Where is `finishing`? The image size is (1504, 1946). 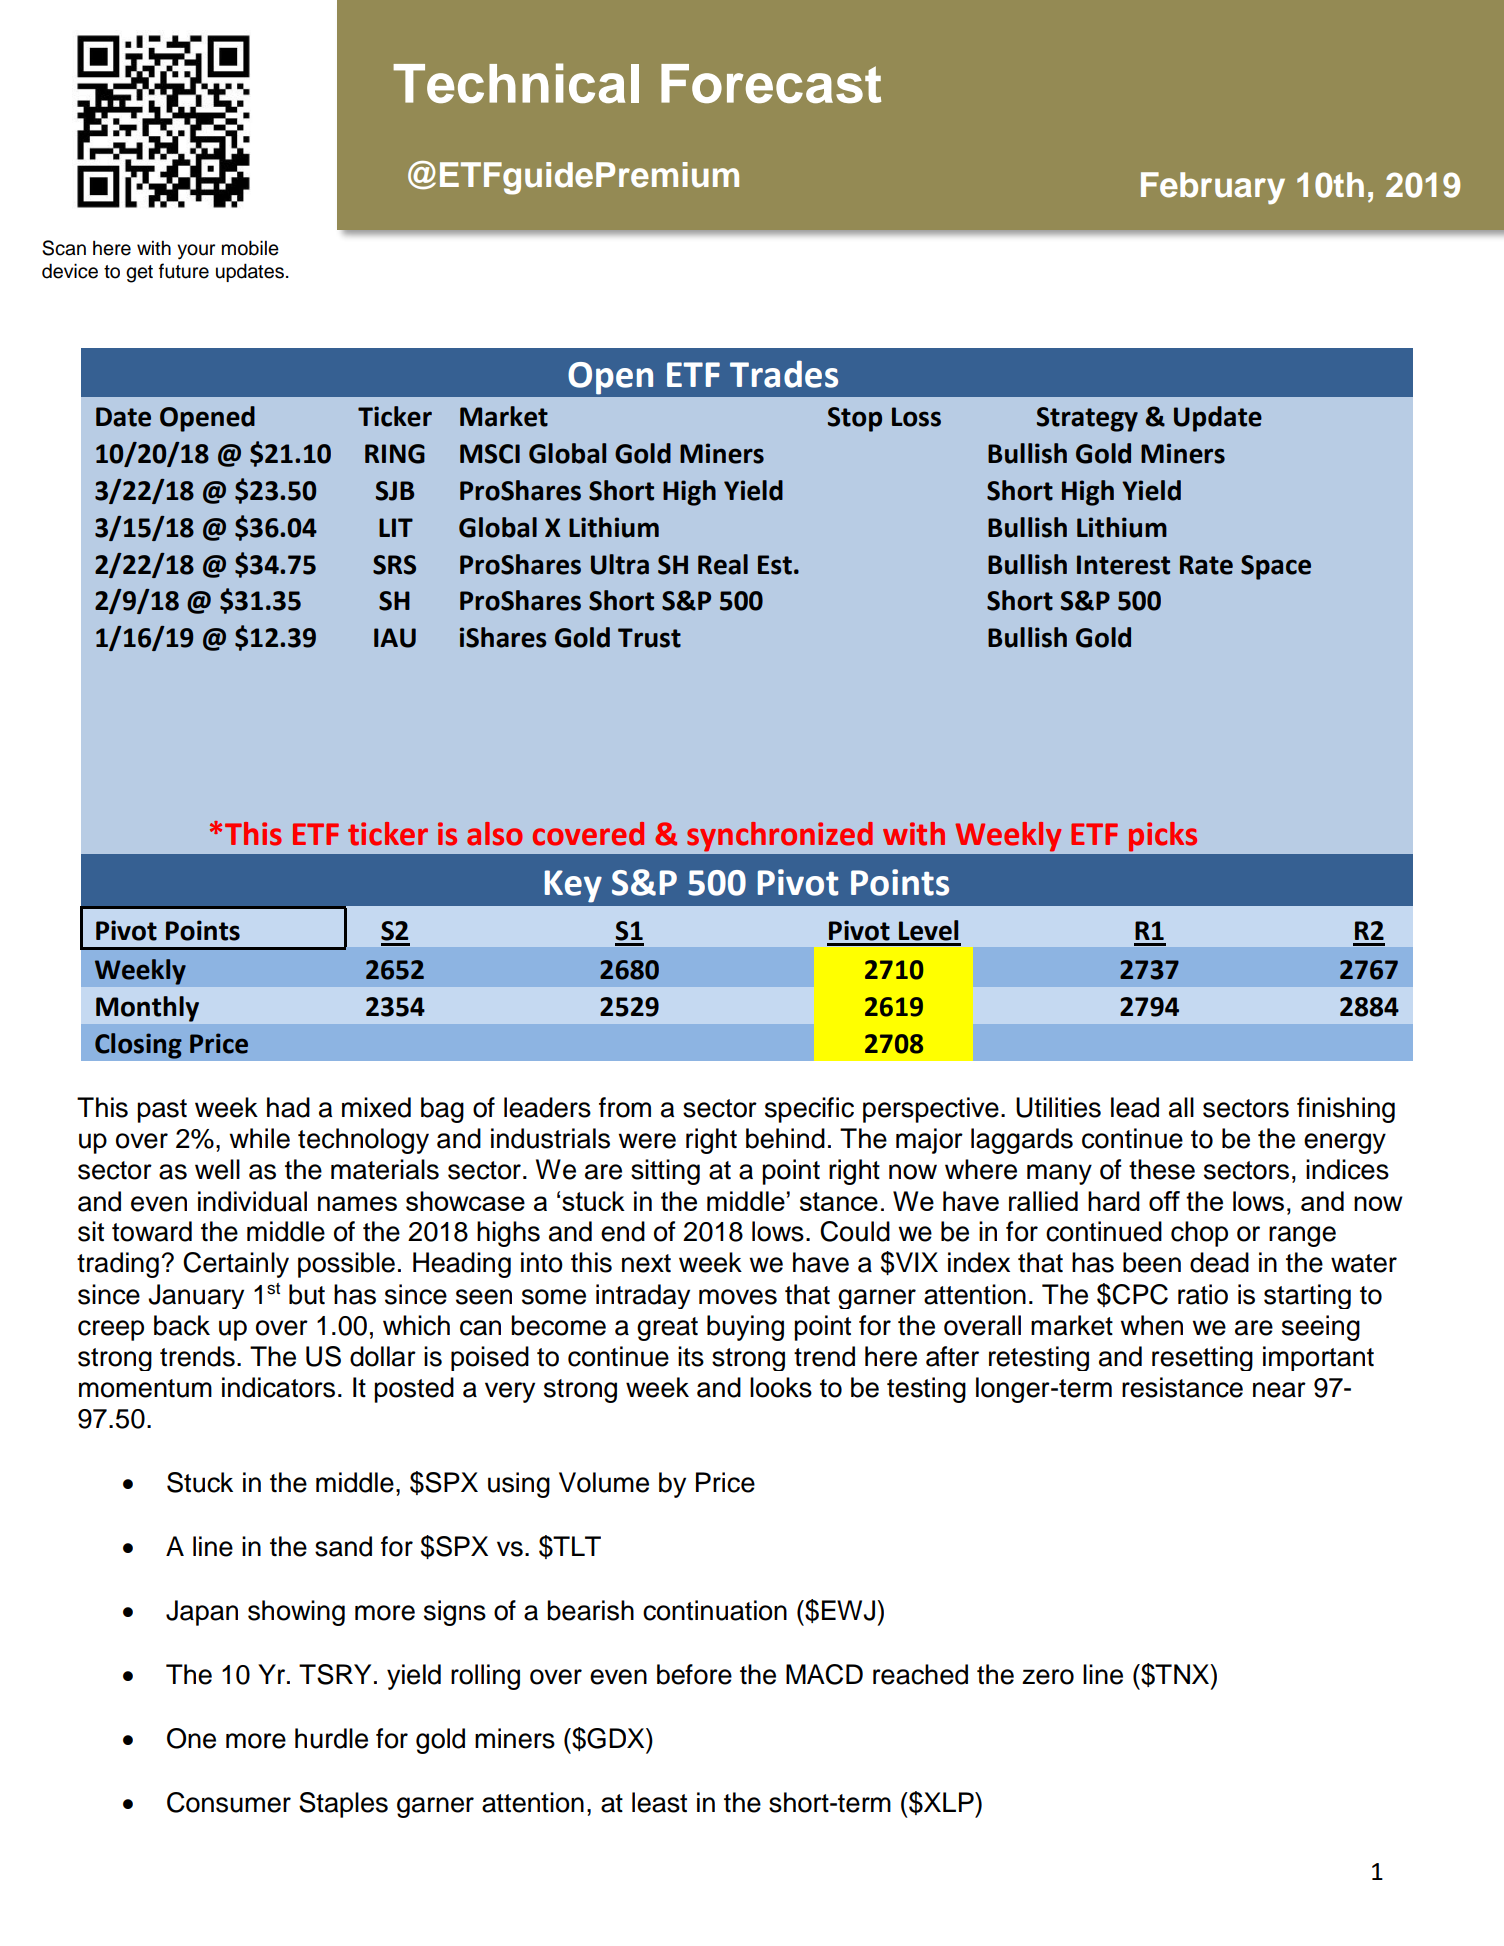
finishing is located at coordinates (1346, 1110).
